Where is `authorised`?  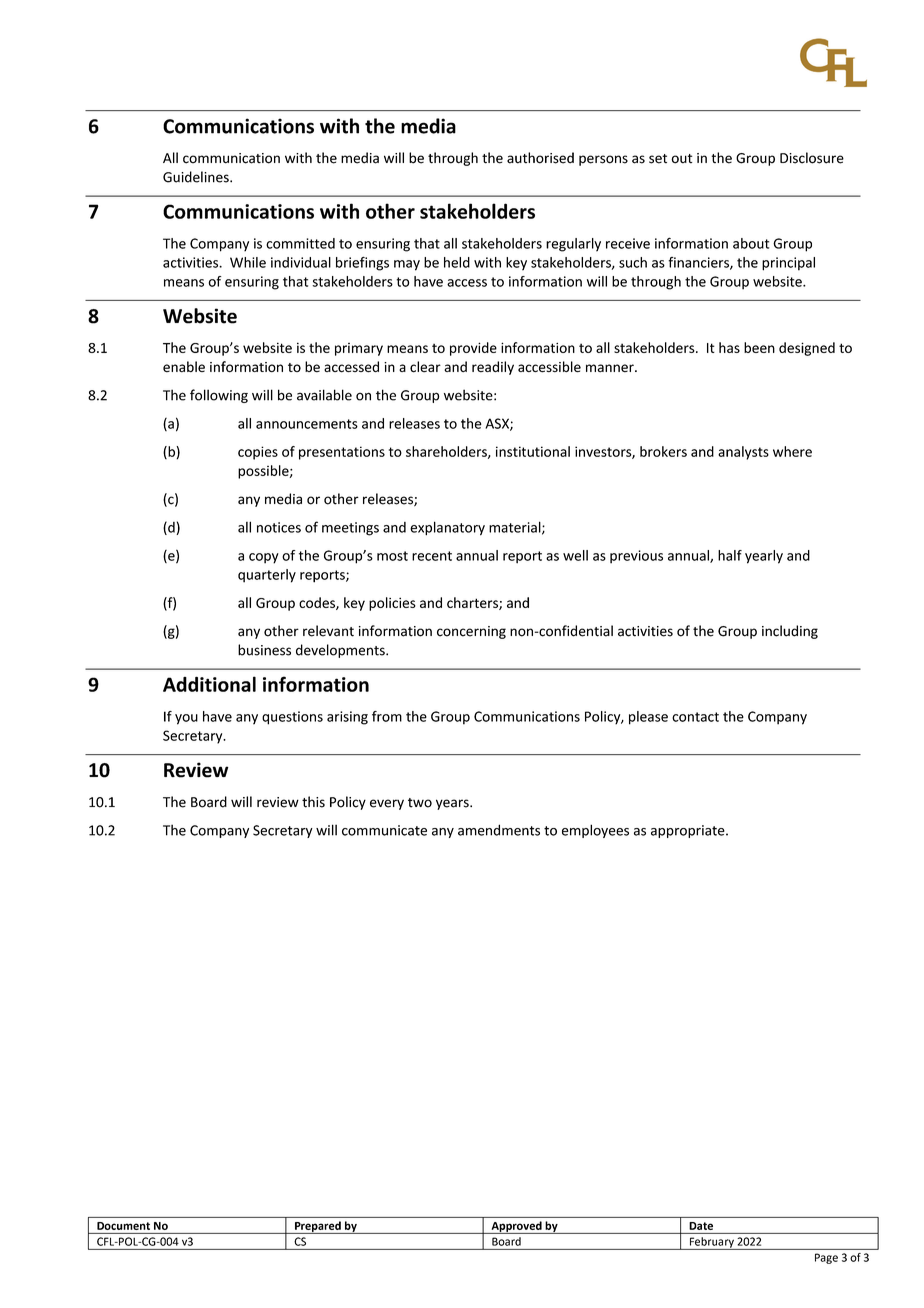
authorised is located at coordinates (540, 158).
